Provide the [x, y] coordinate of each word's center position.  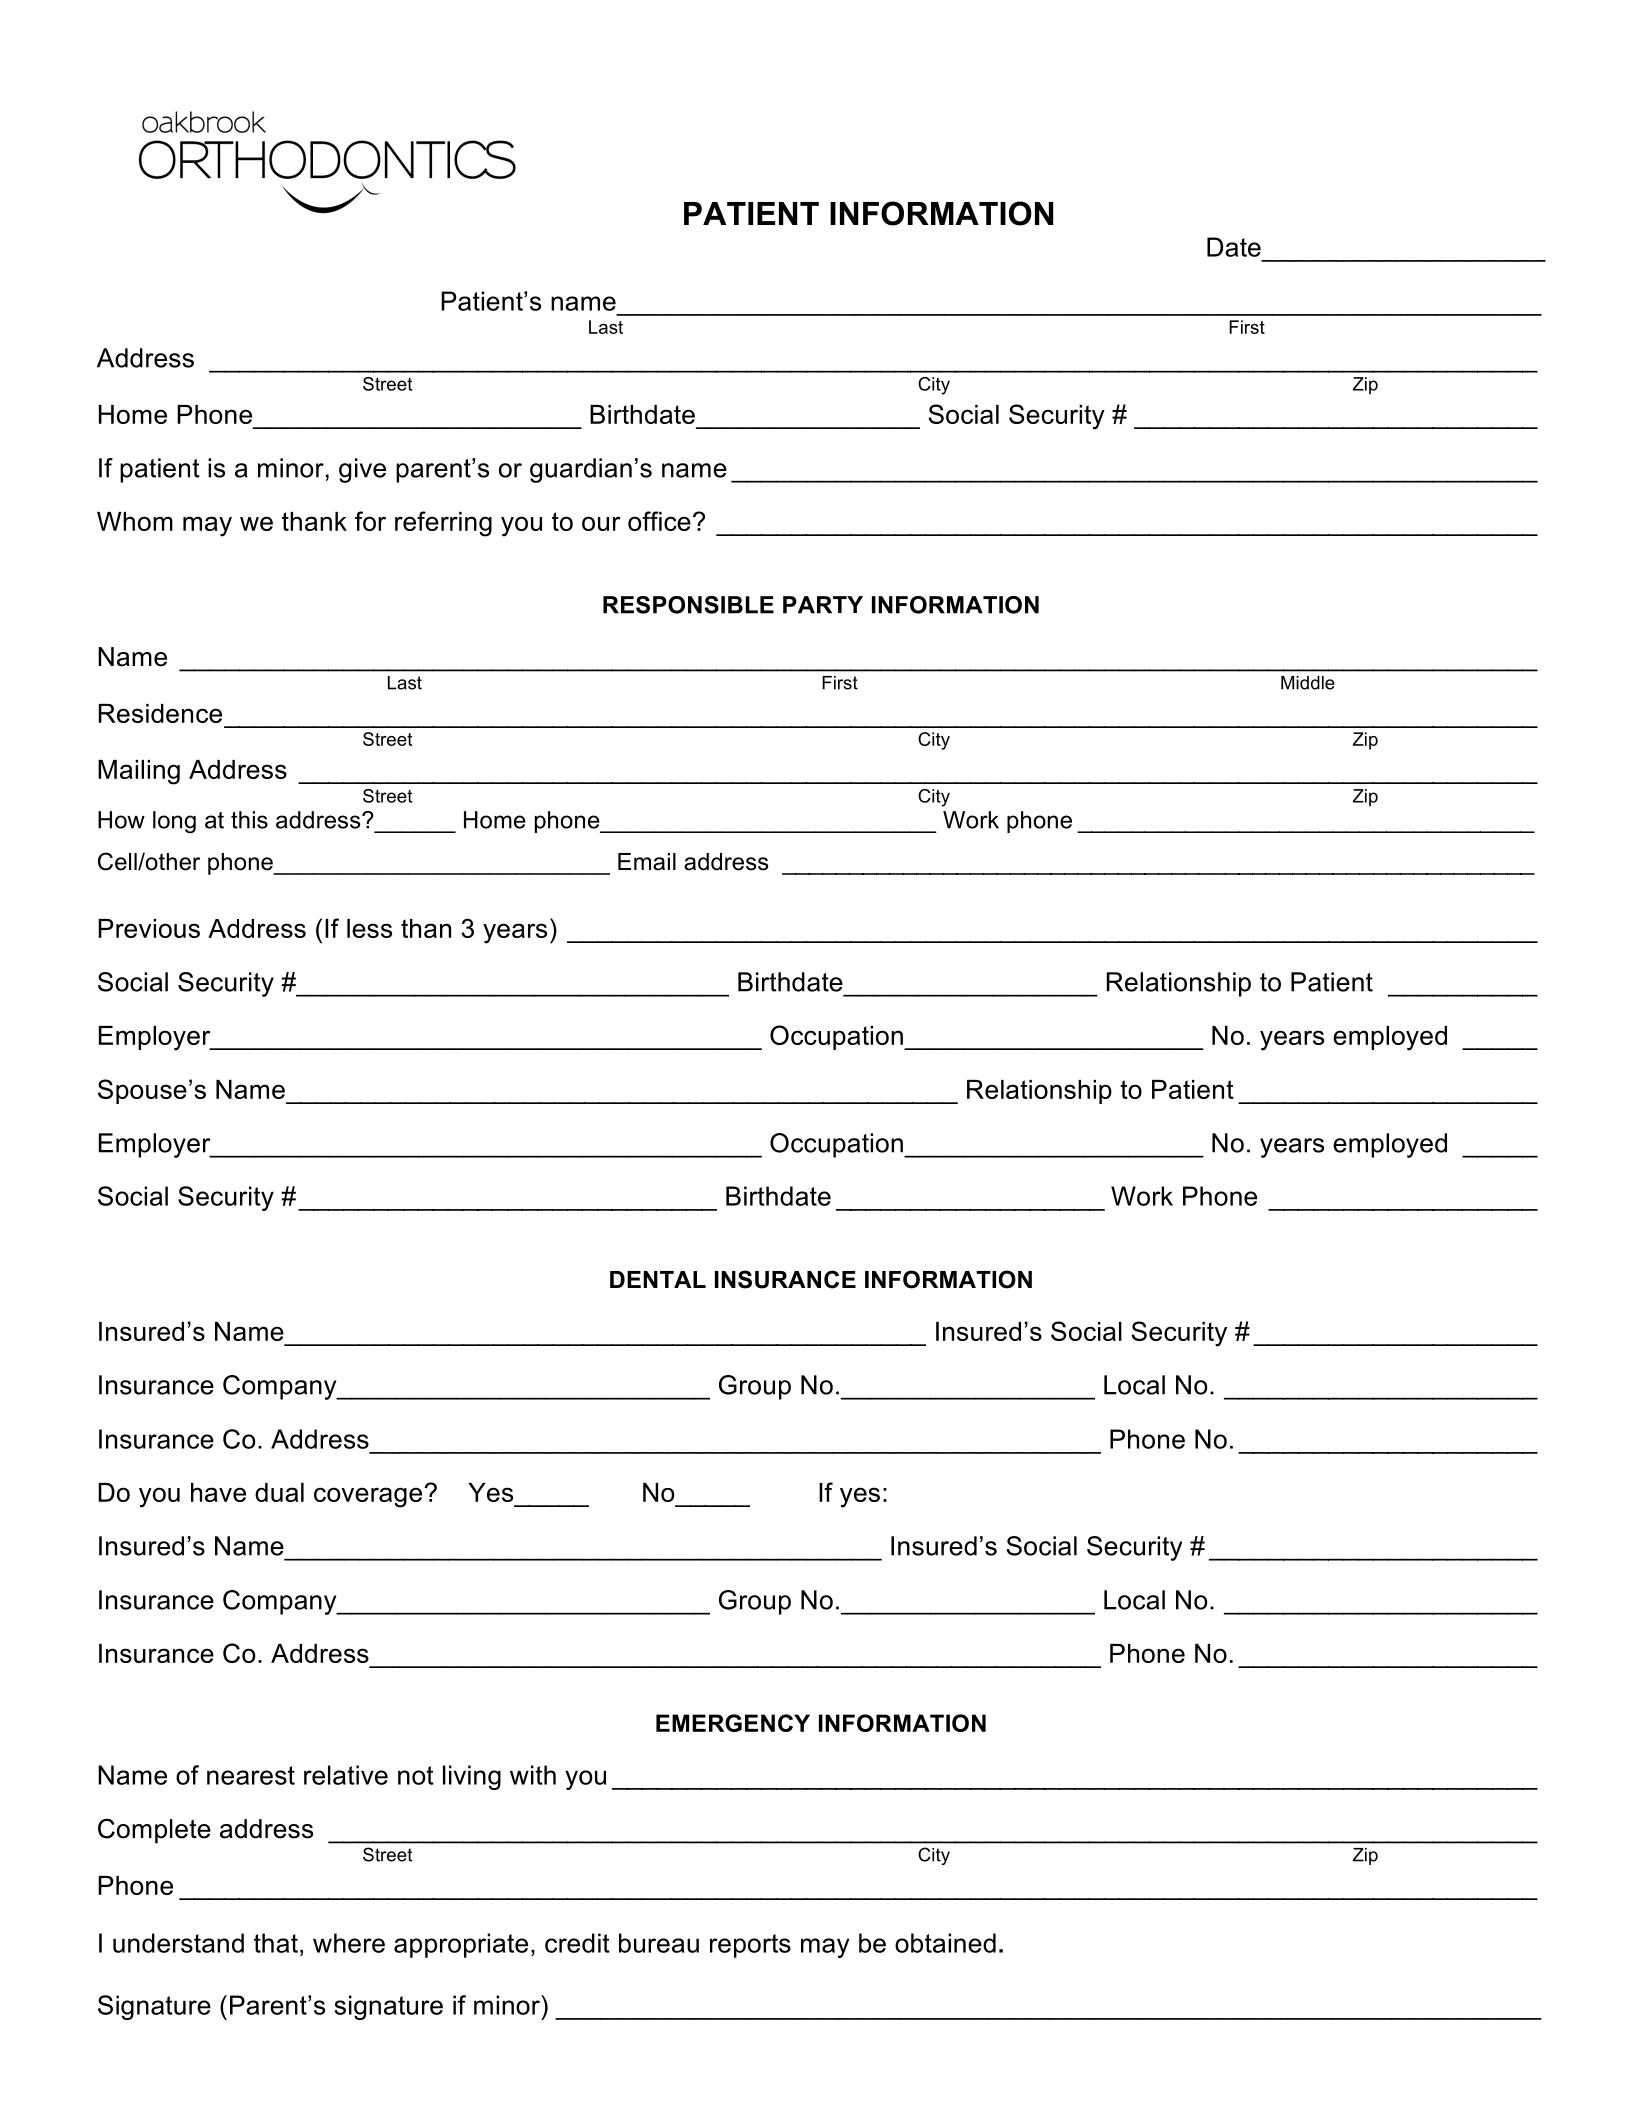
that [276, 1943]
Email [647, 862]
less [369, 928]
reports [750, 1946]
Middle [1308, 683]
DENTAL [658, 1279]
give [362, 470]
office [659, 521]
